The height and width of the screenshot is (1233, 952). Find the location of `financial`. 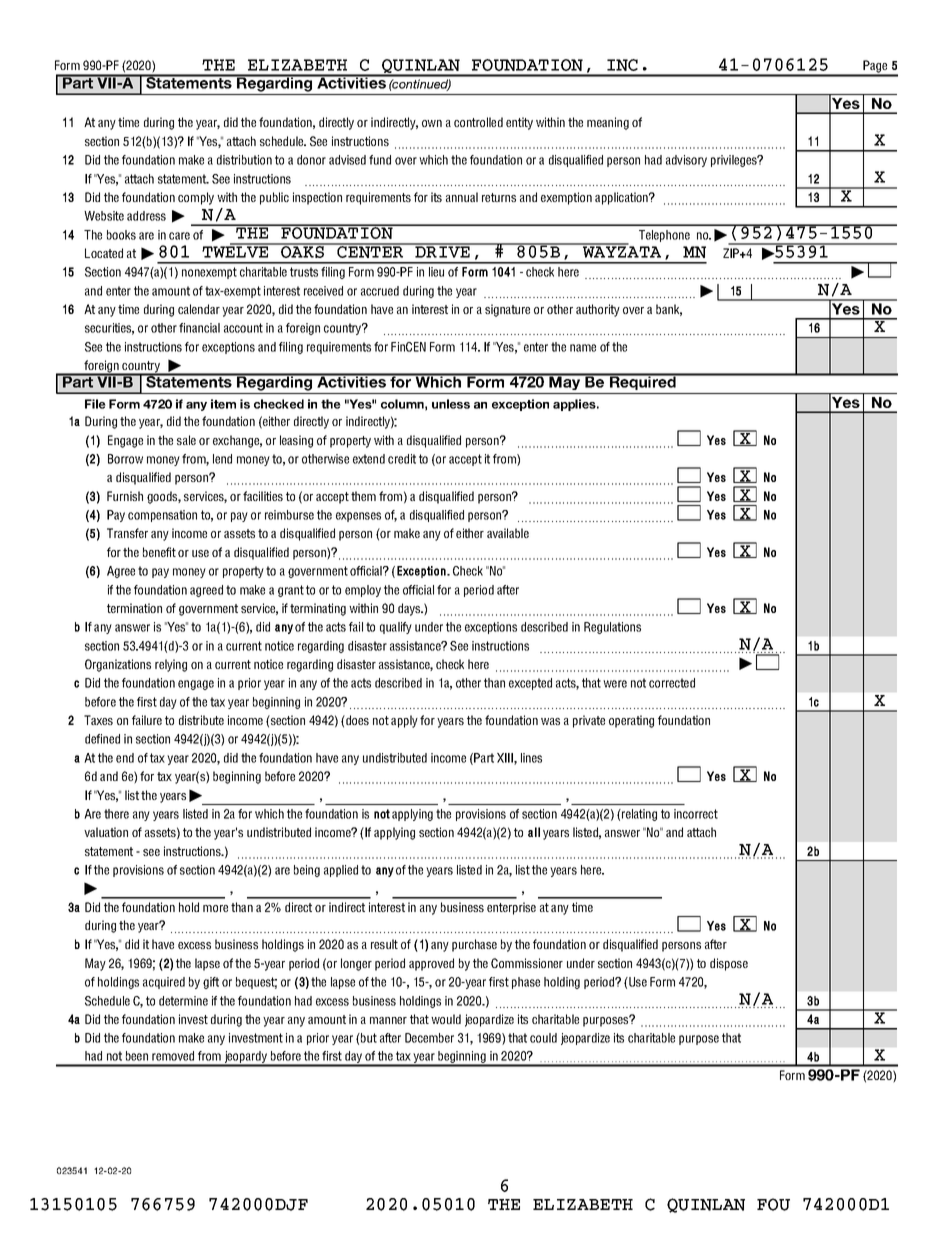

financial is located at coordinates (199, 328).
